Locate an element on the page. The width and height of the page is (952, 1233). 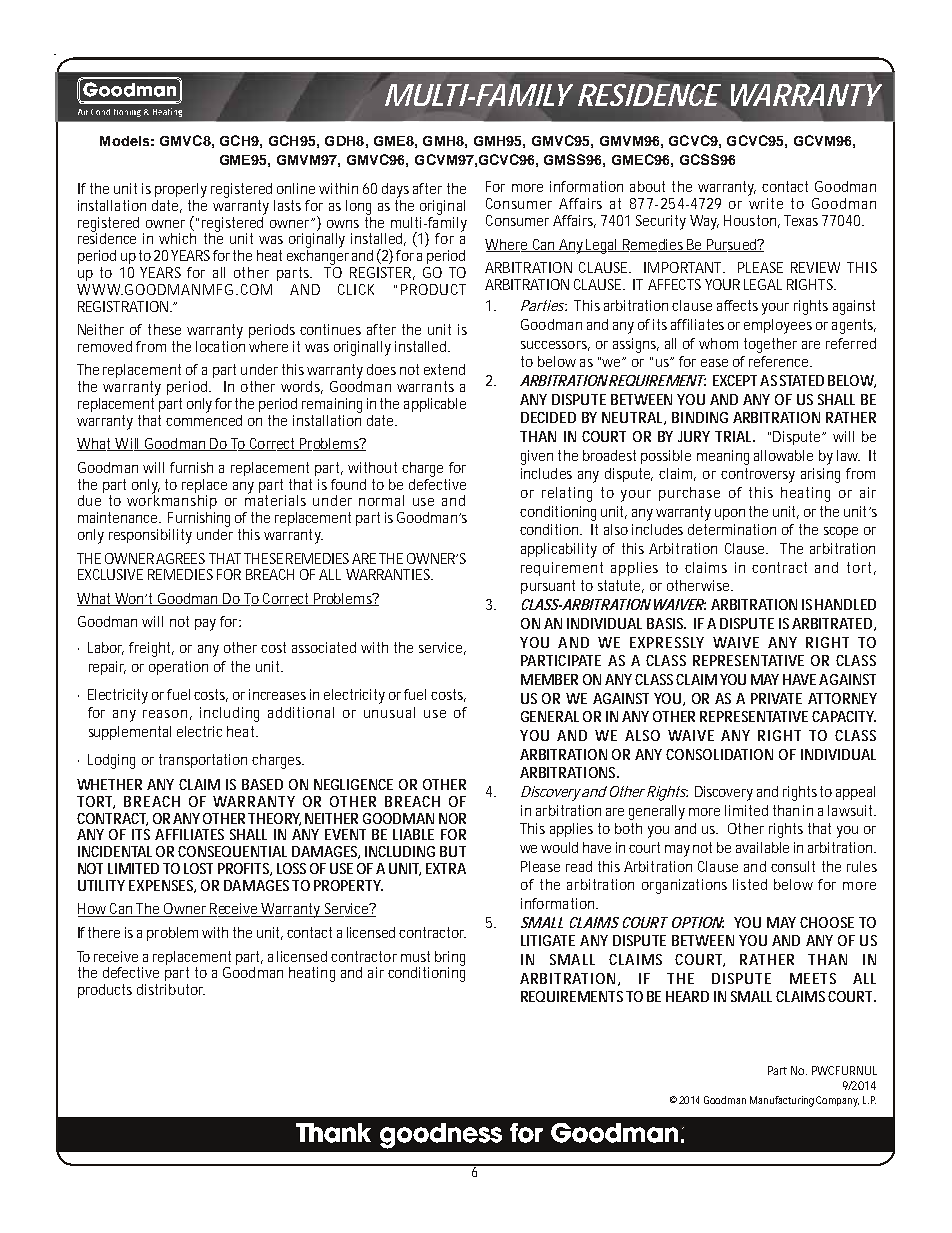
bring is located at coordinates (450, 959).
